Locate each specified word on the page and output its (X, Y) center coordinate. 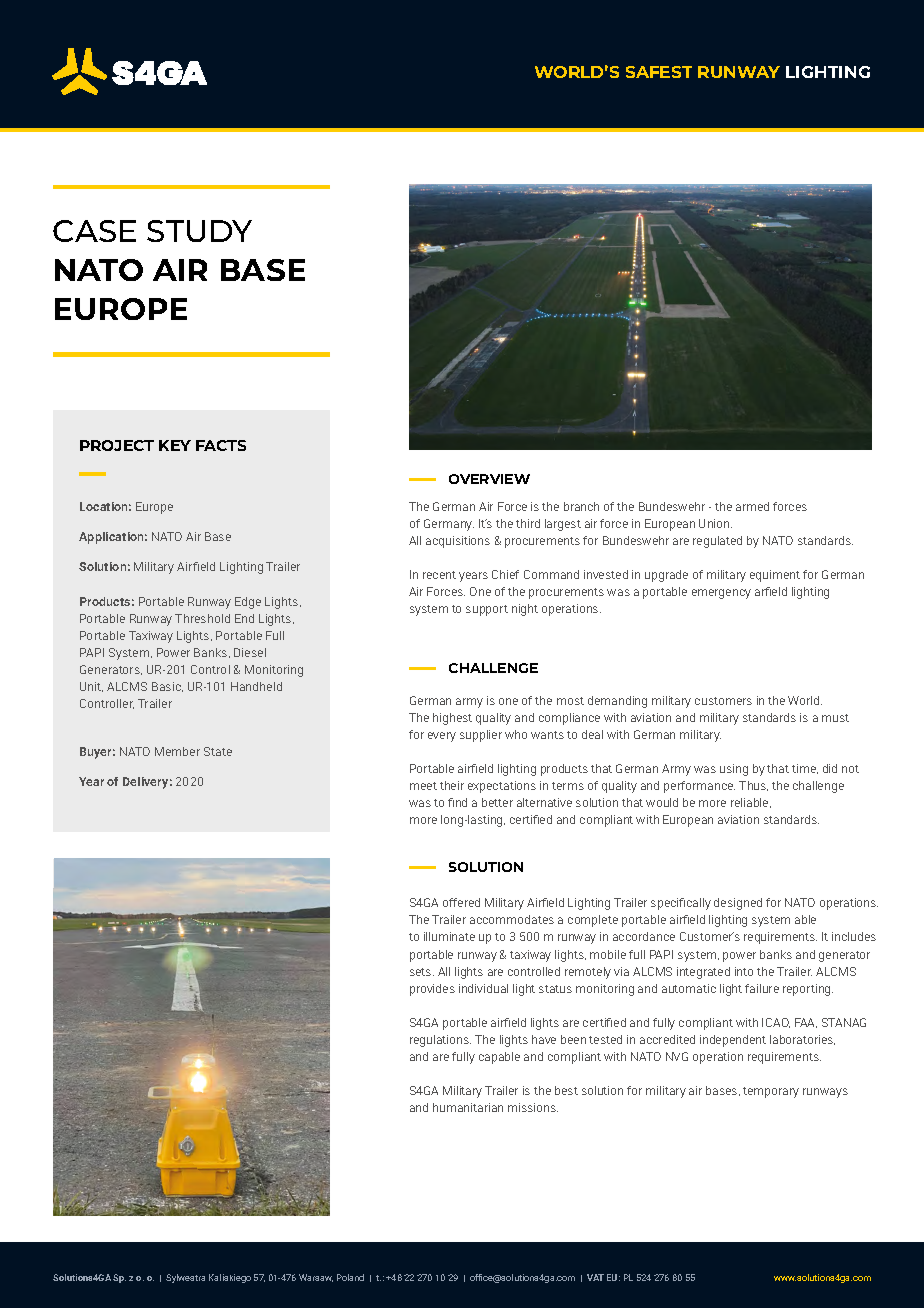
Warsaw (316, 1278)
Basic (167, 687)
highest (452, 719)
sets (422, 972)
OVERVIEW (489, 479)
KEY (175, 445)
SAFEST (659, 72)
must (835, 718)
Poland (350, 1277)
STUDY (199, 231)
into (744, 971)
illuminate (449, 936)
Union (715, 523)
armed (752, 506)
